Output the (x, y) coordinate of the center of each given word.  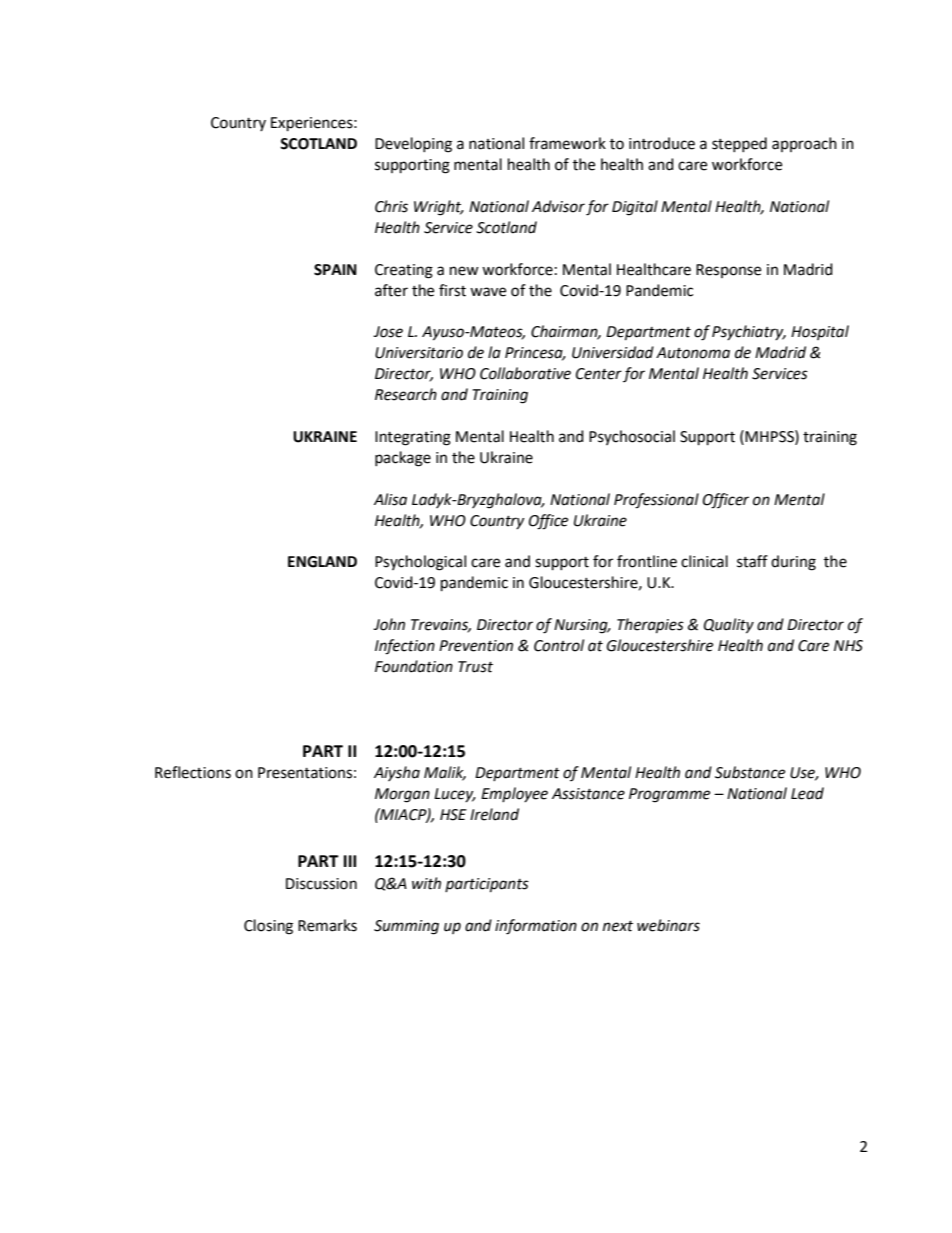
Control (559, 645)
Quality (729, 626)
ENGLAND (322, 562)
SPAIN (335, 270)
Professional (656, 501)
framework (567, 143)
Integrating (413, 438)
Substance (750, 772)
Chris (391, 206)
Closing (268, 927)
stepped (739, 144)
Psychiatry (749, 332)
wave (488, 292)
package (403, 459)
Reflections (193, 772)
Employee (514, 794)
